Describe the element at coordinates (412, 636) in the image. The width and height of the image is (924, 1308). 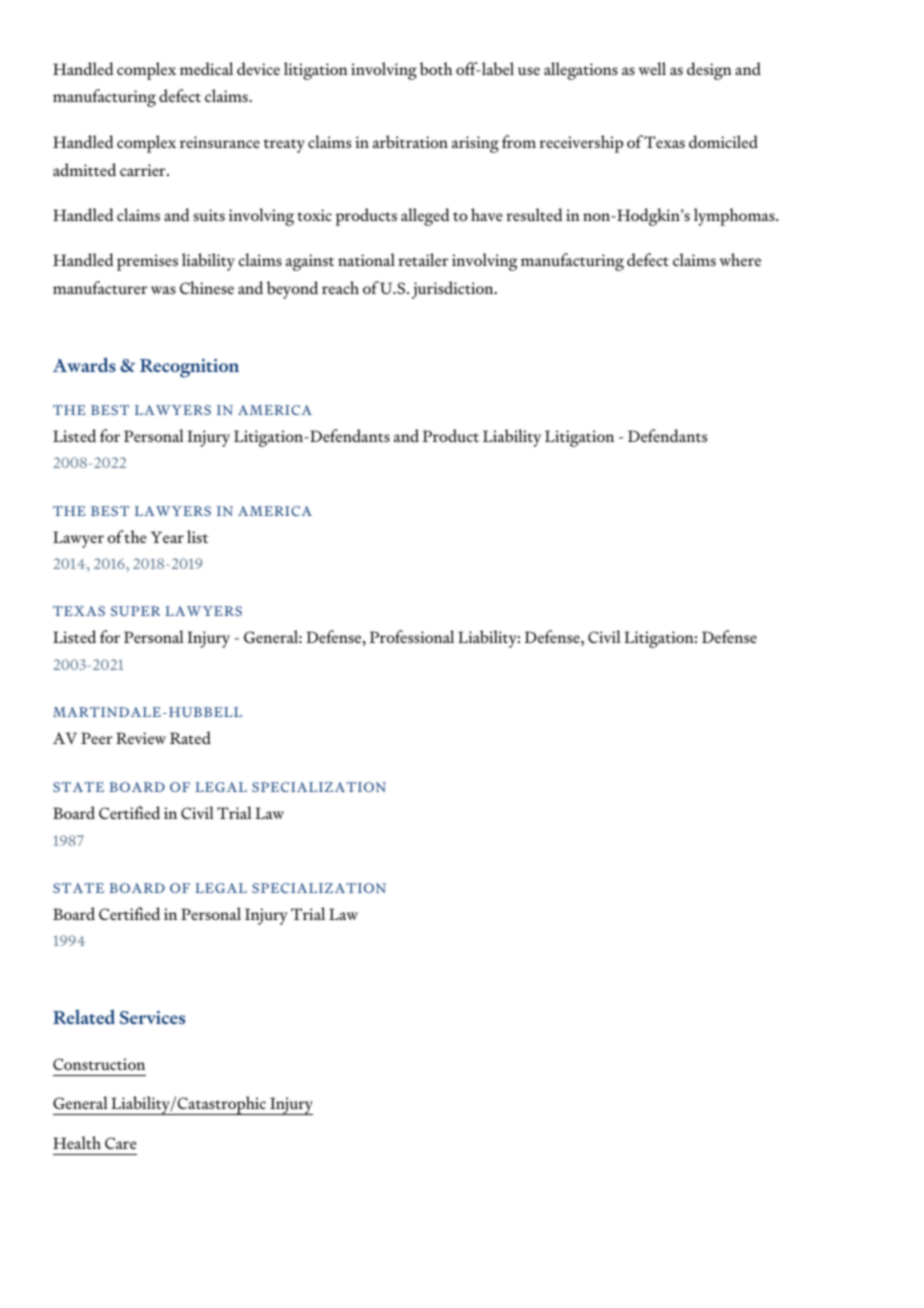
I see `Professional` at that location.
